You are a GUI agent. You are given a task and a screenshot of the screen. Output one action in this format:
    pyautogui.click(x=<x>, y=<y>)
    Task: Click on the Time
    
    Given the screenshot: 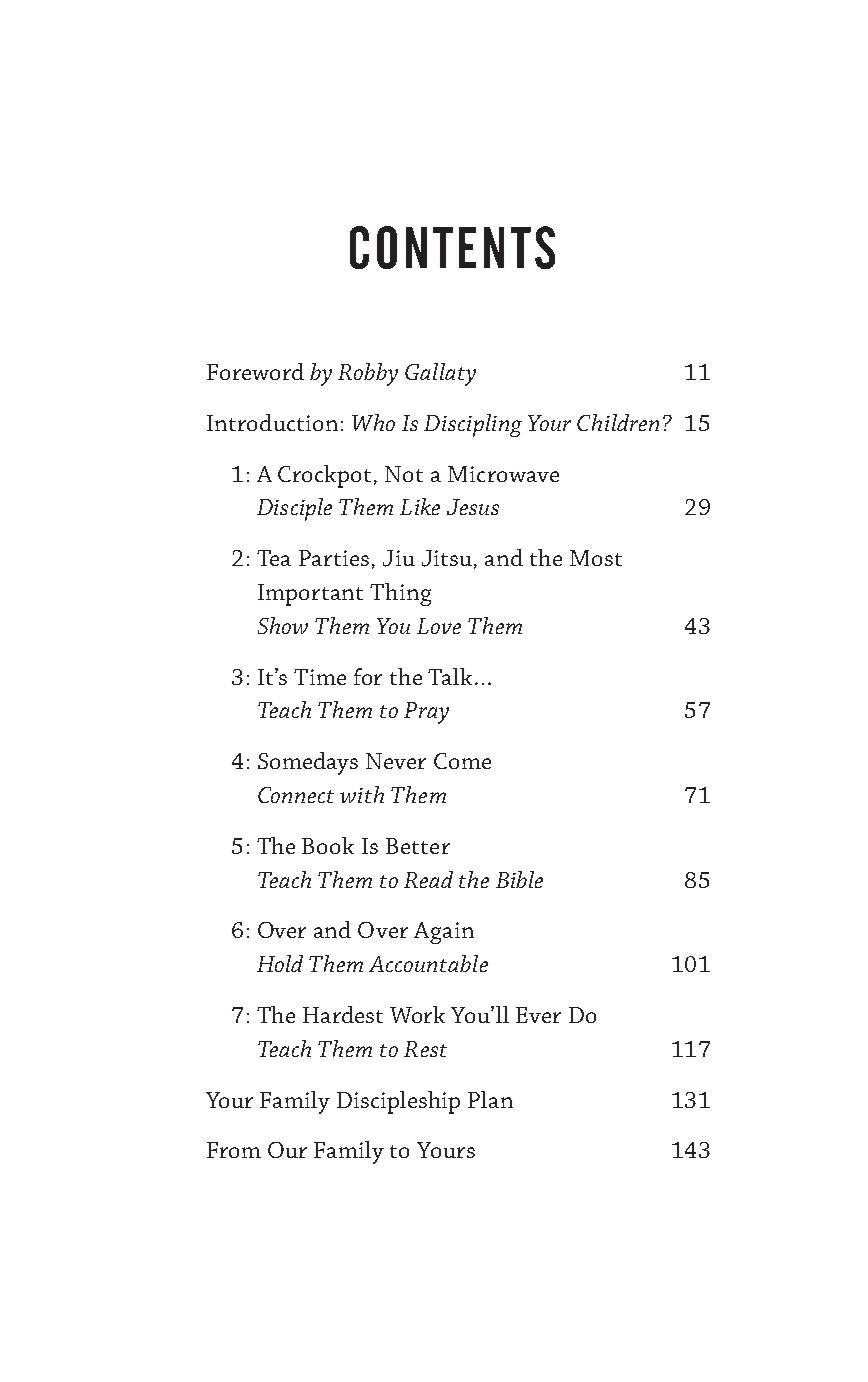 What is the action you would take?
    pyautogui.click(x=320, y=677)
